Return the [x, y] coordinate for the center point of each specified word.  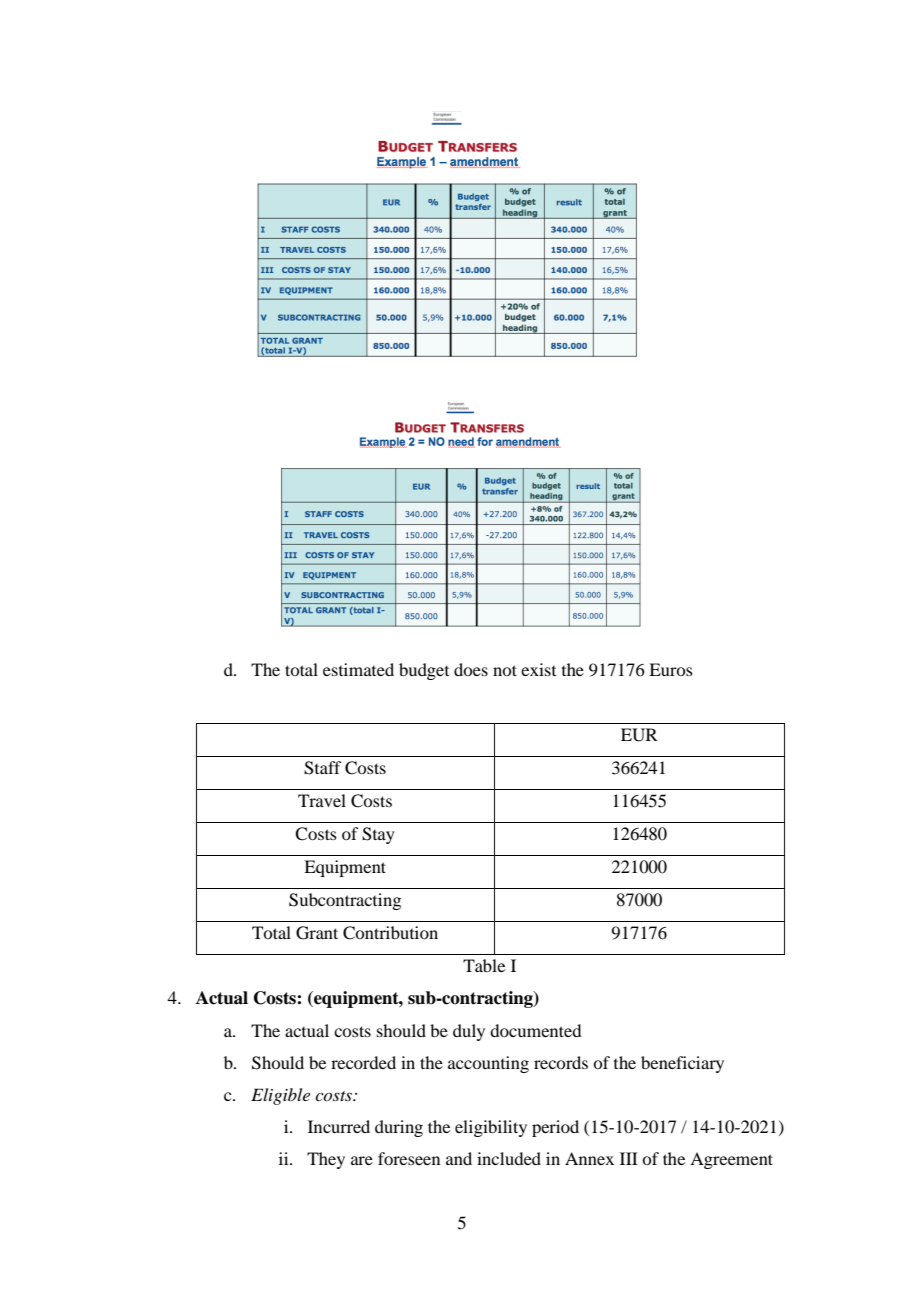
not [505, 670]
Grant [317, 933]
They [326, 1160]
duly [469, 1032]
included [509, 1158]
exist [538, 669]
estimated [358, 669]
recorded [363, 1062]
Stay [378, 835]
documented [535, 1030]
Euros [671, 669]
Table [484, 965]
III [629, 1158]
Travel [322, 800]
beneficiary [682, 1064]
